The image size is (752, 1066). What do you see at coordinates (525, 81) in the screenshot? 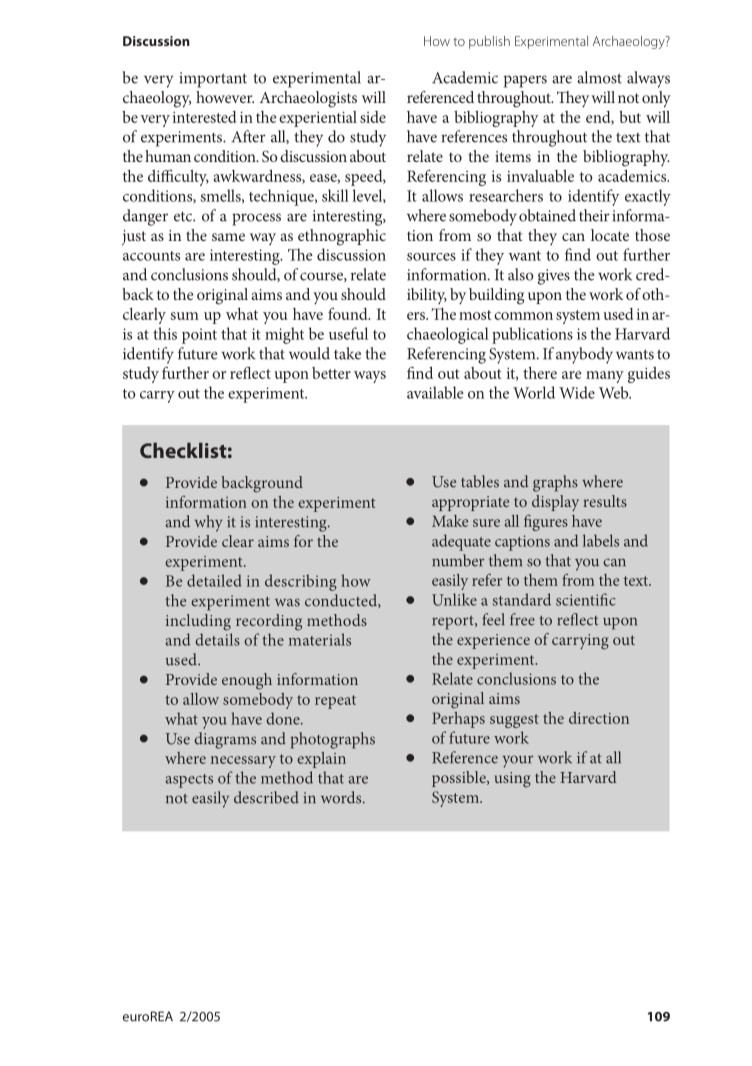
I see `papers` at bounding box center [525, 81].
